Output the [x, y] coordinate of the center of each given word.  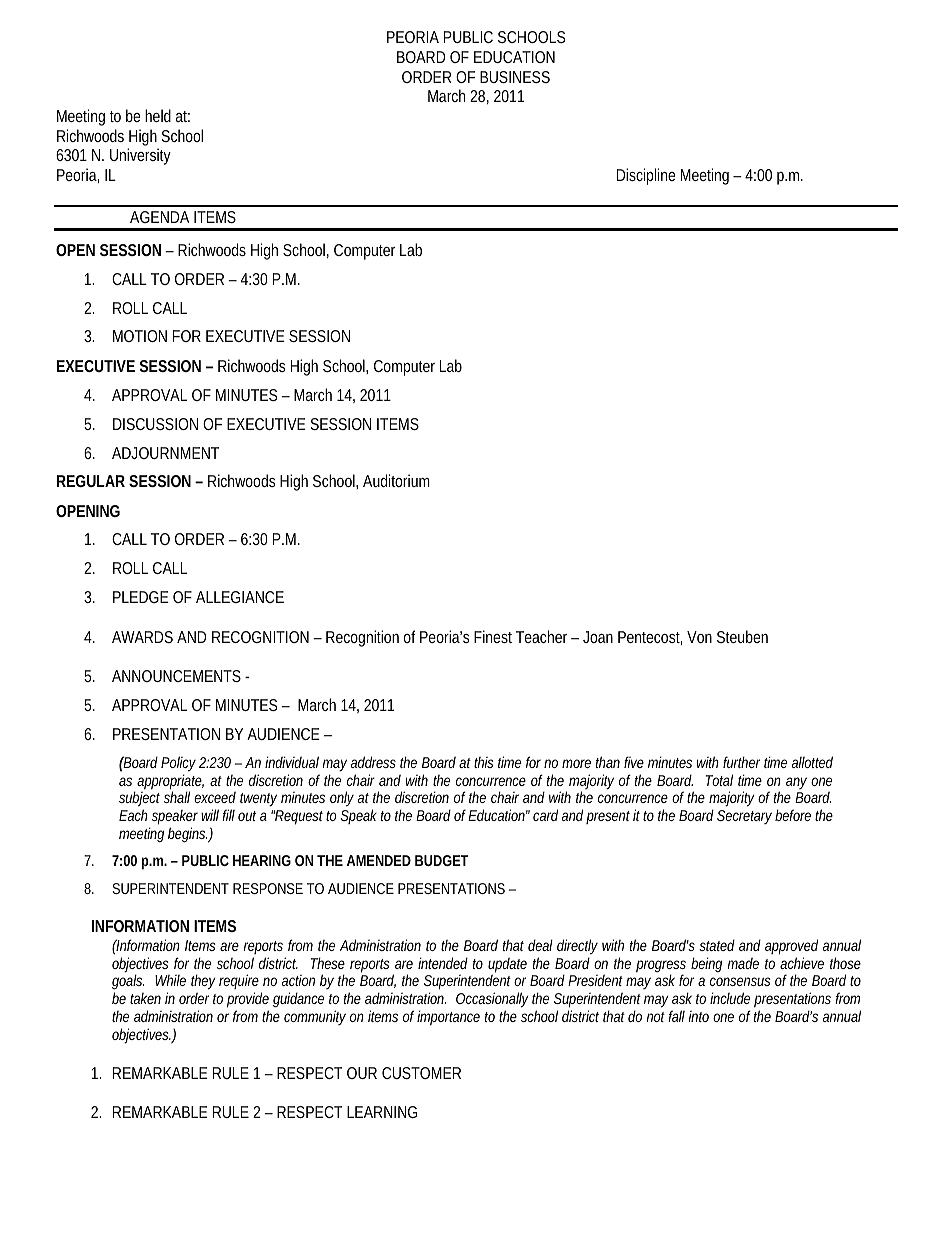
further [741, 762]
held [158, 115]
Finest [493, 636]
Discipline [646, 176]
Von [699, 637]
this [483, 762]
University [140, 156]
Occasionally [492, 1001]
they [203, 983]
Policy [178, 764]
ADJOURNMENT [165, 453]
